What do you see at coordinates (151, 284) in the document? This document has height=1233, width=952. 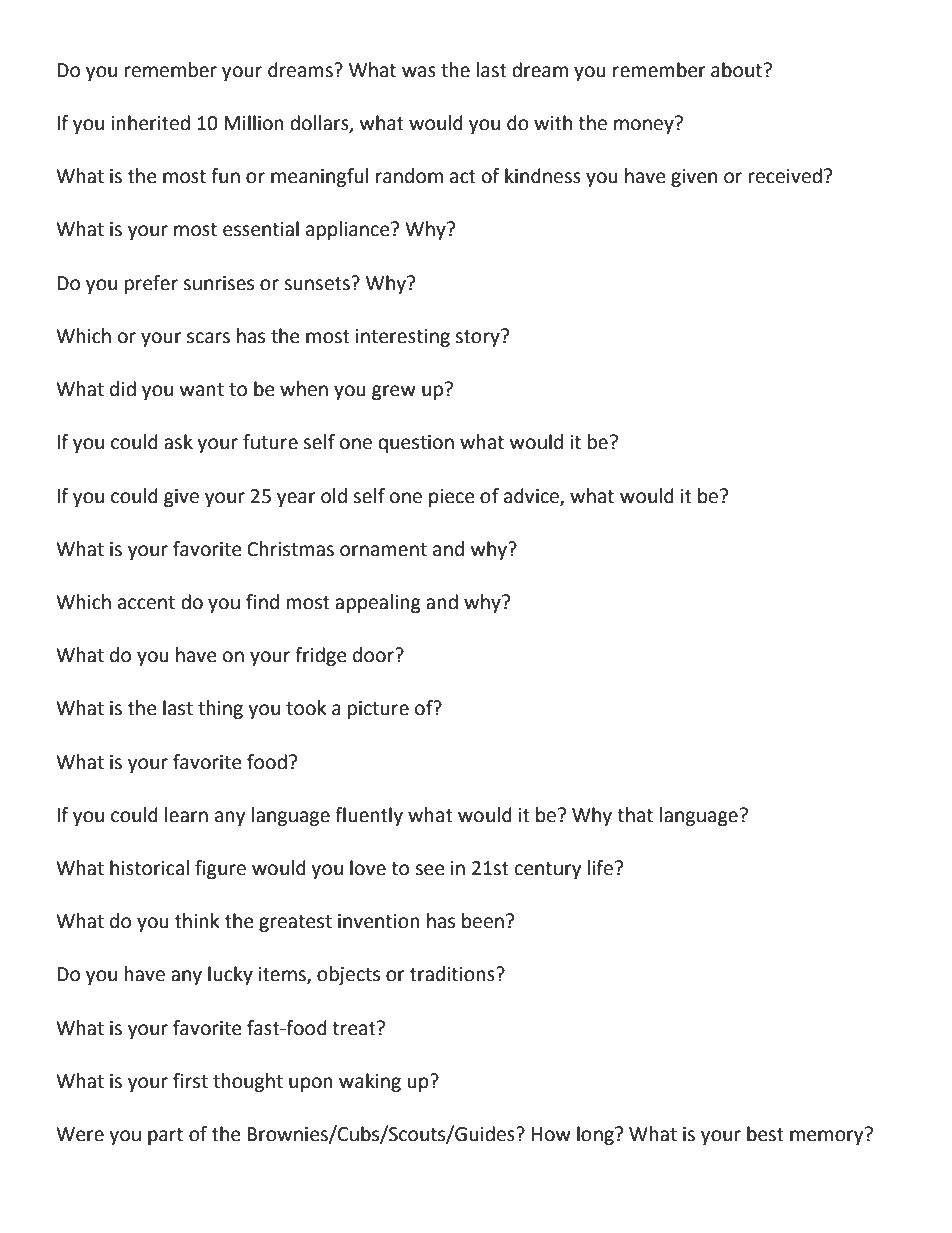 I see `prefer` at bounding box center [151, 284].
